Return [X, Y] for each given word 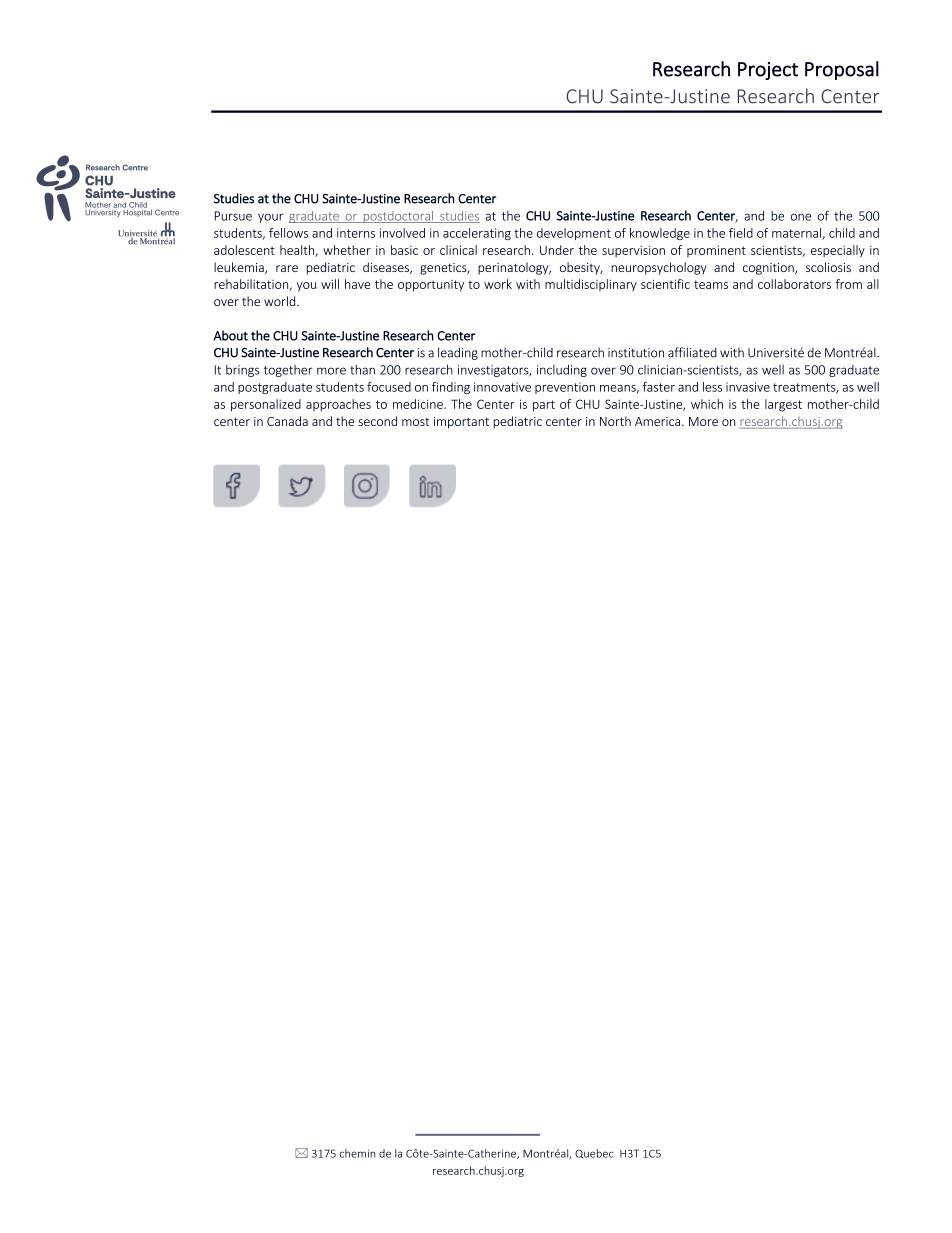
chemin [357, 1153]
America [659, 421]
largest [783, 405]
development [574, 234]
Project [768, 71]
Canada [287, 421]
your [270, 218]
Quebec [594, 1154]
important [461, 423]
